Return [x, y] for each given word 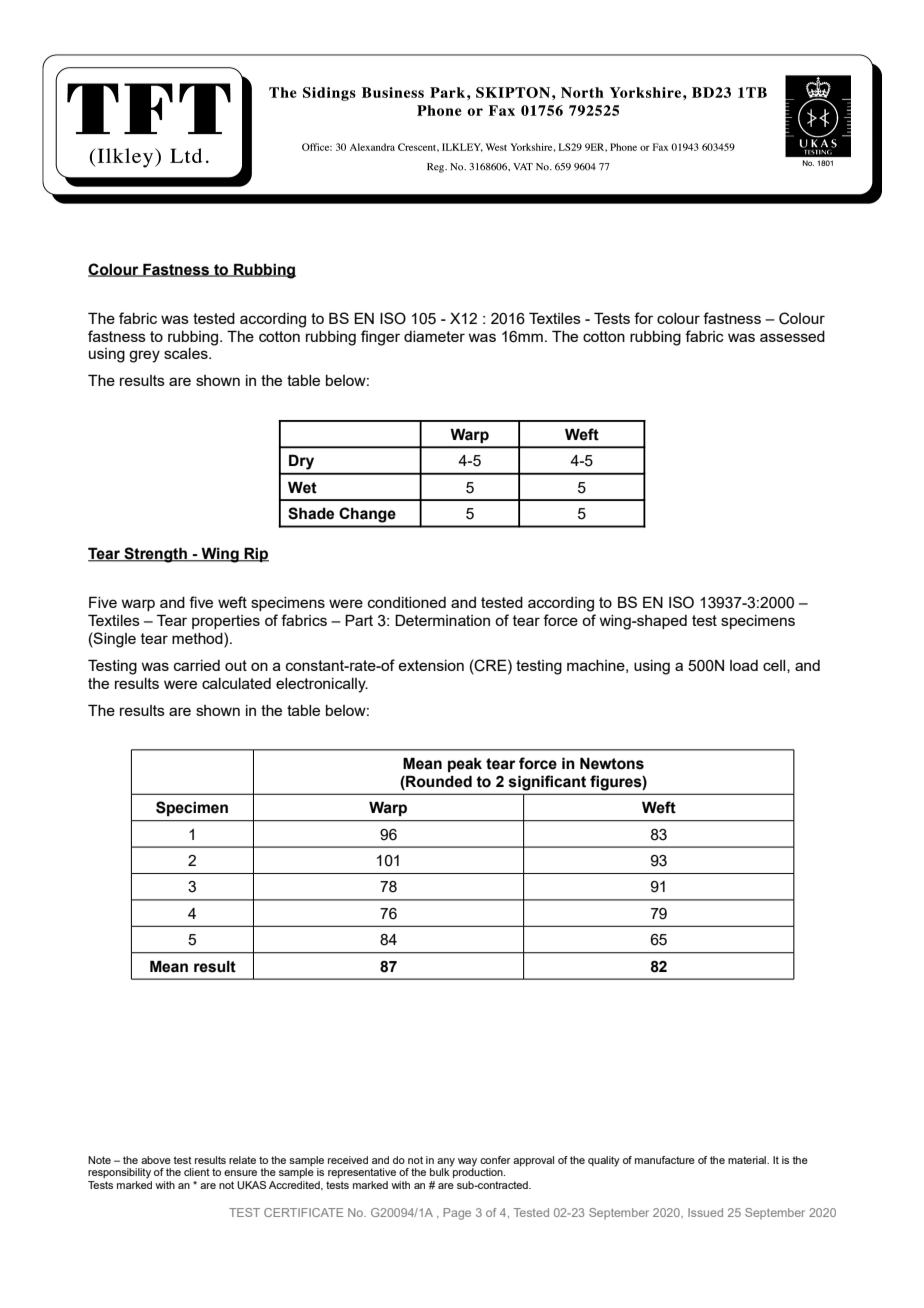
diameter [434, 336]
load [744, 665]
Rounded [438, 781]
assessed [792, 336]
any [446, 1163]
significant [547, 783]
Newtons [612, 763]
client [197, 1172]
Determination [442, 620]
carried [197, 665]
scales [187, 353]
